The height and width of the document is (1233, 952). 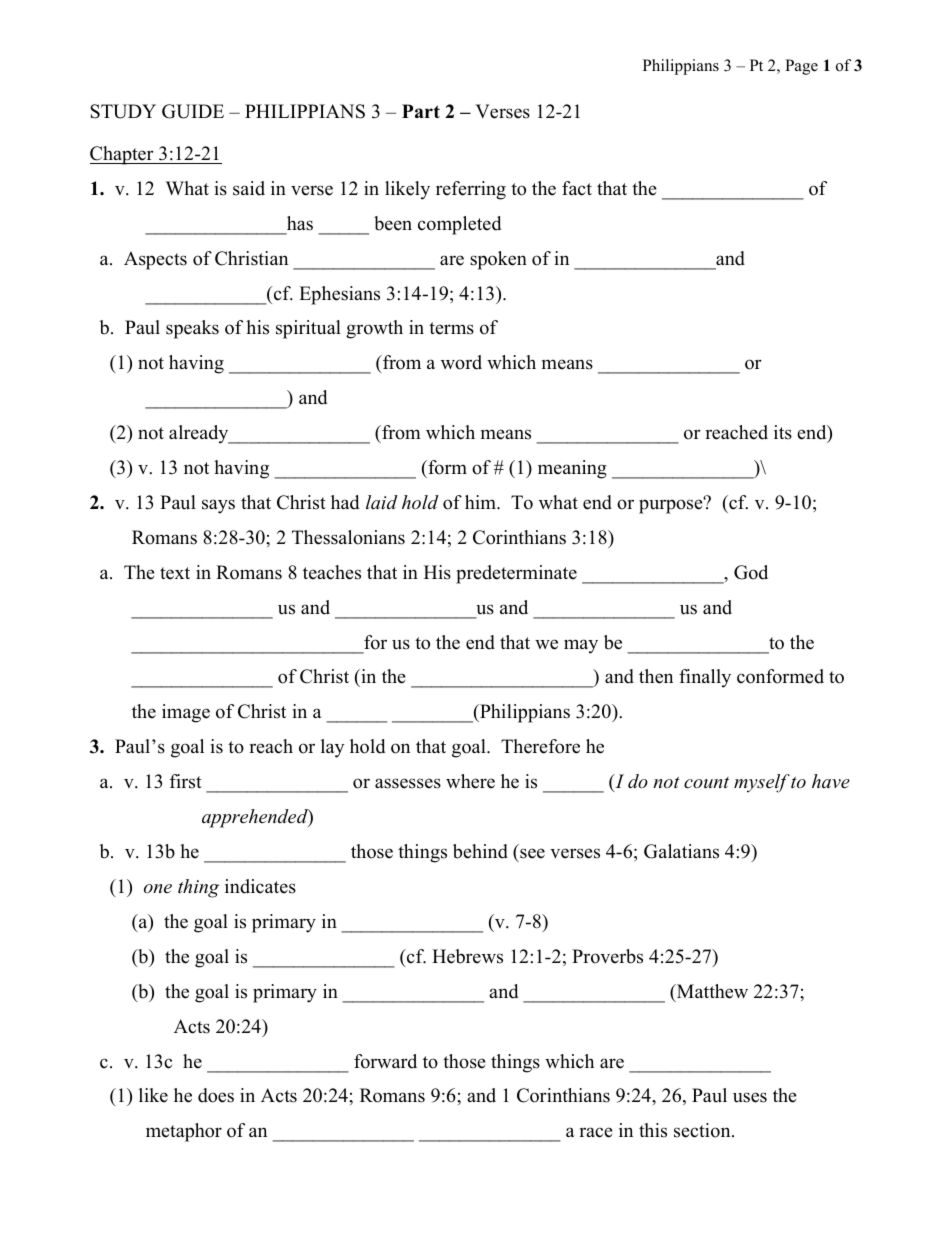 What do you see at coordinates (158, 888) in the document?
I see `one` at bounding box center [158, 888].
